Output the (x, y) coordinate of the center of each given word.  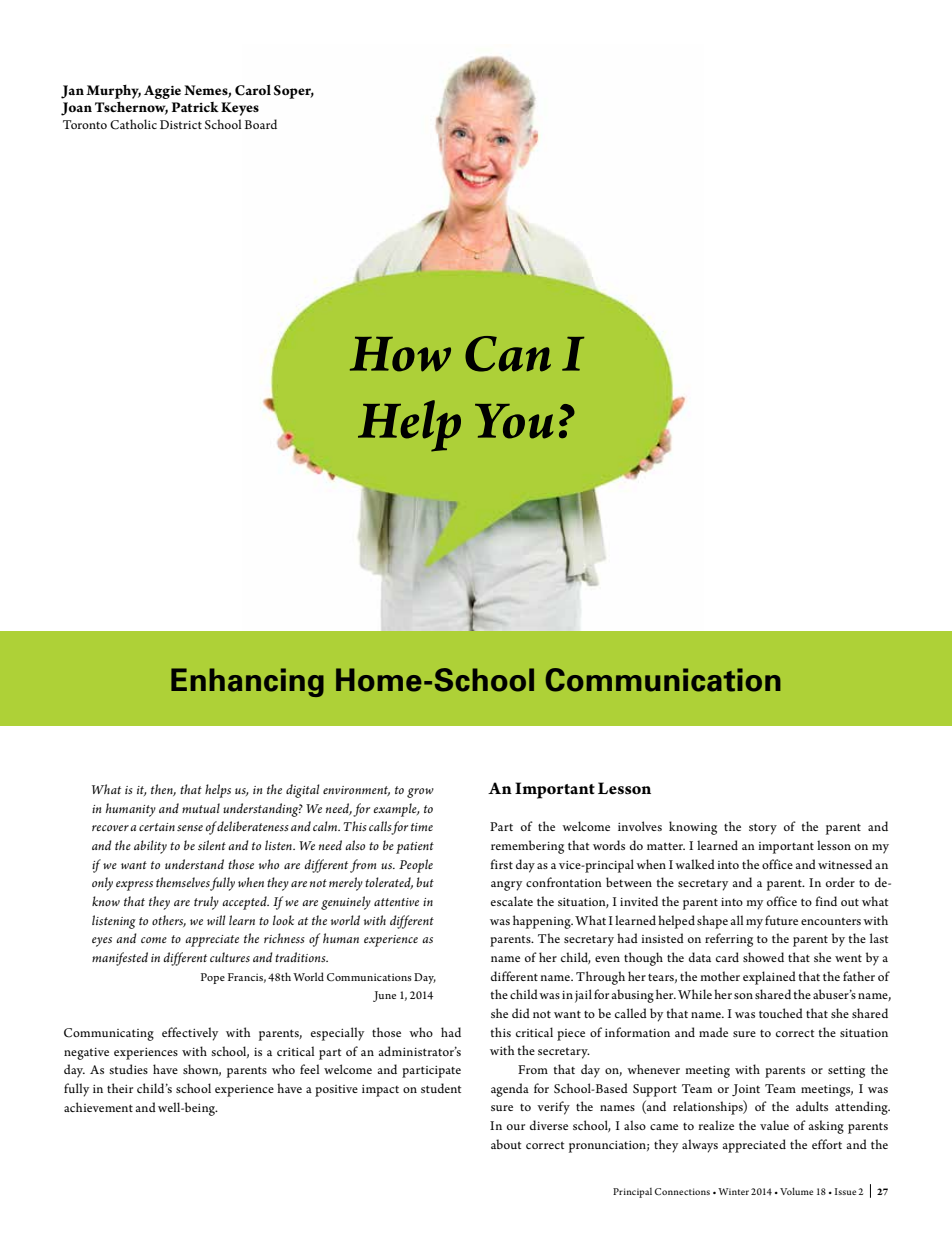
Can (508, 354)
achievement (98, 1107)
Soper (294, 92)
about (506, 1144)
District (181, 124)
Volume (796, 1191)
